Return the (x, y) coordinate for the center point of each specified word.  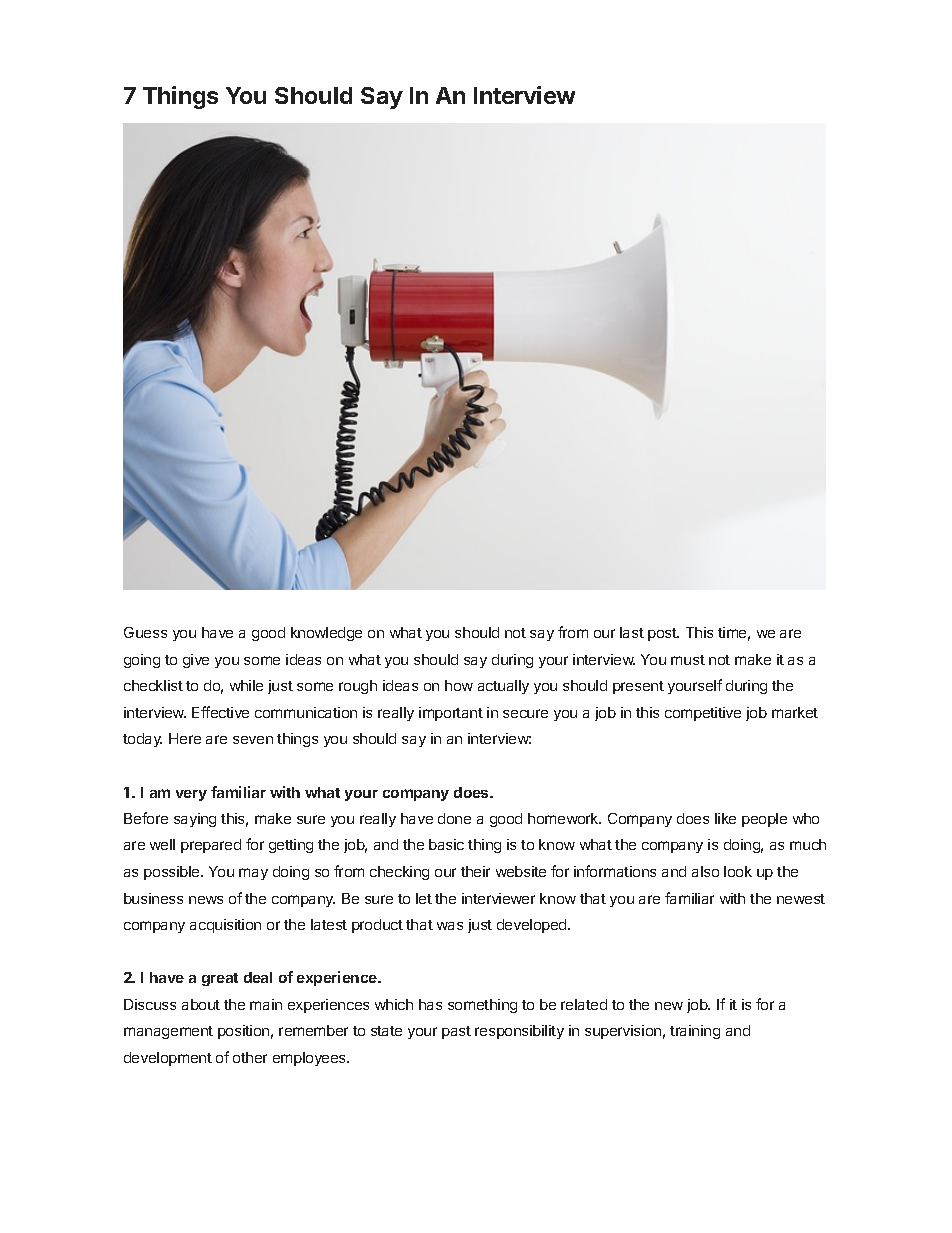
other (250, 1057)
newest (801, 899)
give (196, 661)
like (725, 818)
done (454, 818)
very (191, 795)
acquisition (225, 926)
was (450, 926)
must (688, 660)
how (459, 685)
